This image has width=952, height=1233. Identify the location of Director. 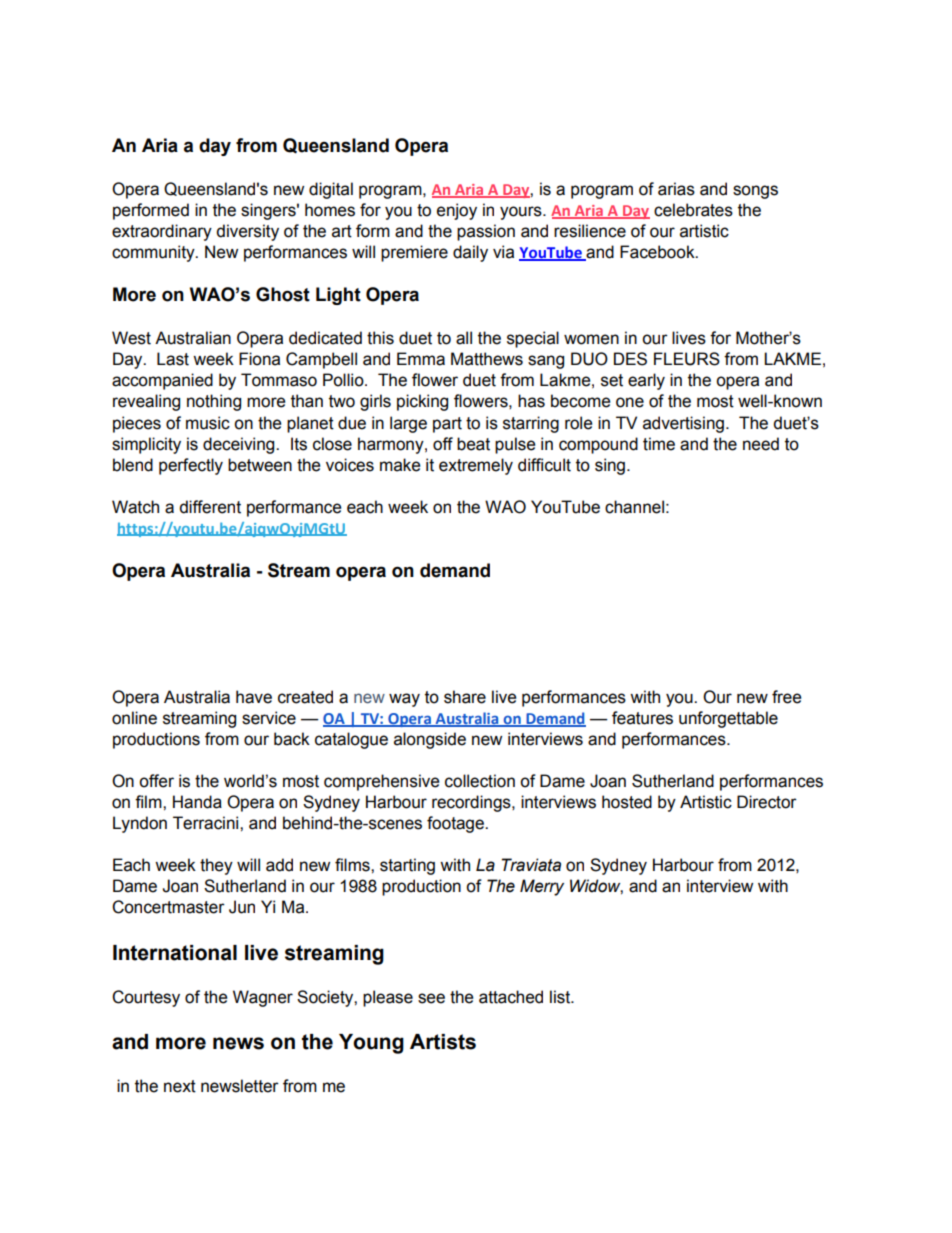
(767, 802).
